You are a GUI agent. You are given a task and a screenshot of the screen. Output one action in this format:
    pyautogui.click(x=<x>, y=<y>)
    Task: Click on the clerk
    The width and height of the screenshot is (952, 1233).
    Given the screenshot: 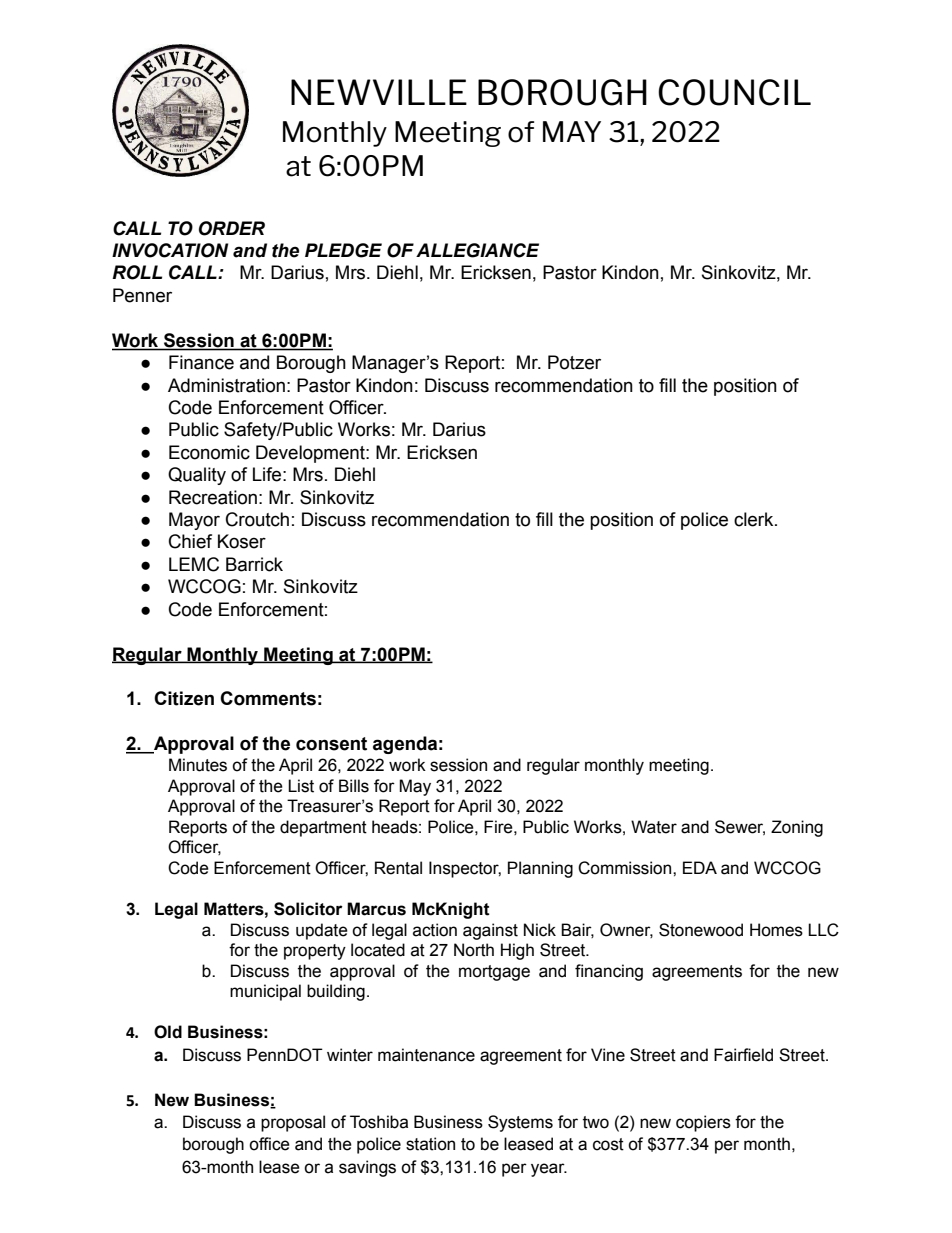 What is the action you would take?
    pyautogui.click(x=755, y=519)
